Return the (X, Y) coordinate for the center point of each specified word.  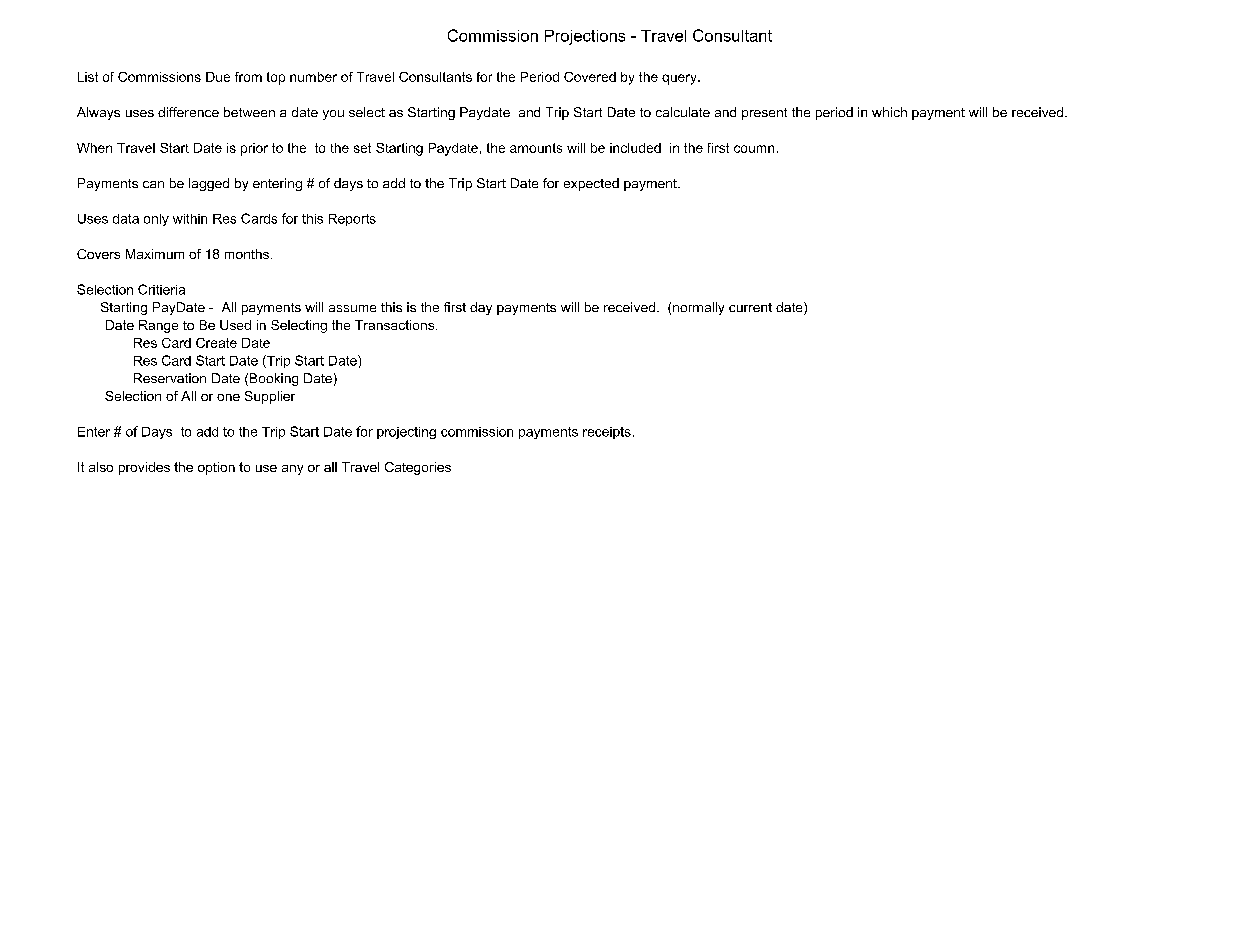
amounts (536, 148)
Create (216, 343)
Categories (418, 468)
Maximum (155, 254)
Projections (585, 37)
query (680, 79)
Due (218, 77)
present (764, 114)
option (216, 468)
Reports (352, 220)
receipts (607, 433)
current (750, 307)
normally (698, 308)
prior (254, 149)
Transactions (396, 325)
